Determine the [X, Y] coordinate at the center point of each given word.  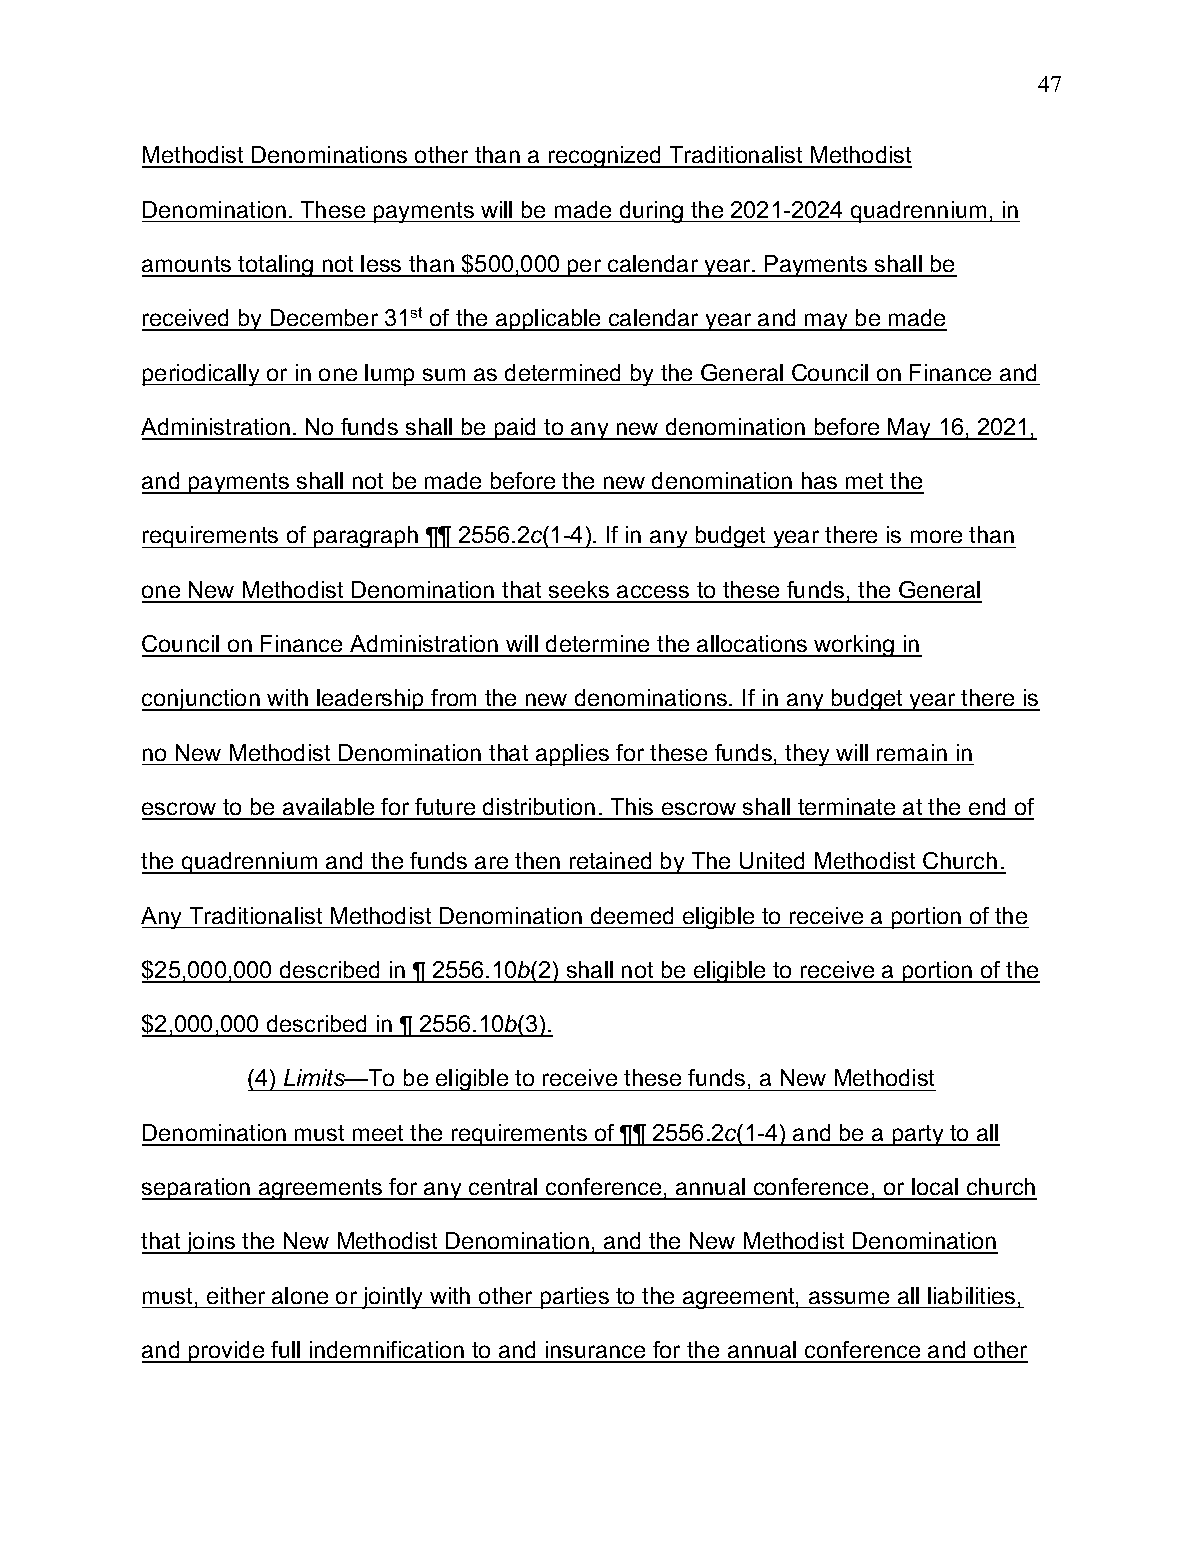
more [936, 536]
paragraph [366, 537]
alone [300, 1295]
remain [912, 752]
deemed [632, 915]
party [918, 1135]
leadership [370, 700]
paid [516, 429]
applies [573, 755]
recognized [604, 157]
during [651, 212]
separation [197, 1189]
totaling [276, 266]
